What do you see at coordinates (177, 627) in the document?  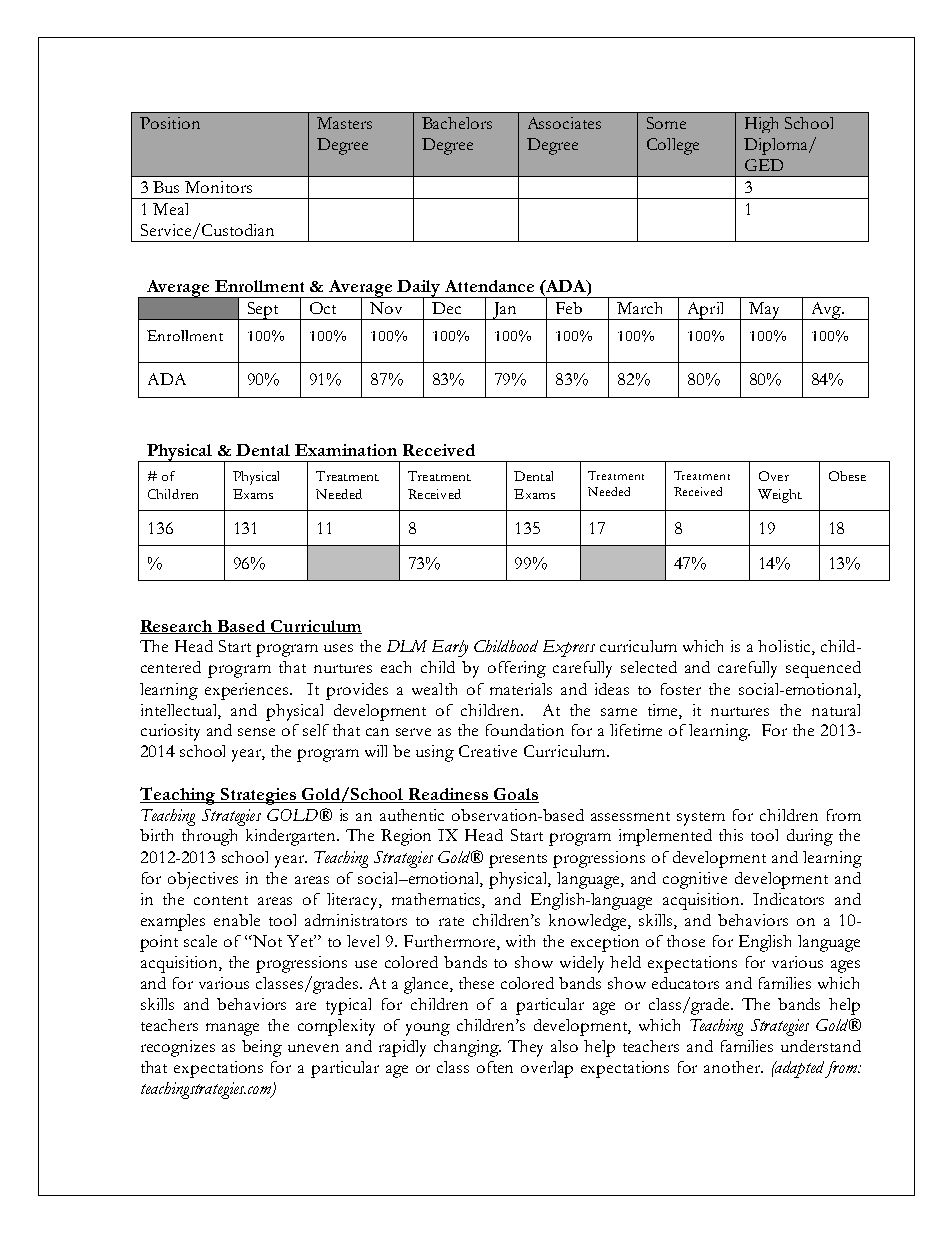 I see `Research` at bounding box center [177, 627].
